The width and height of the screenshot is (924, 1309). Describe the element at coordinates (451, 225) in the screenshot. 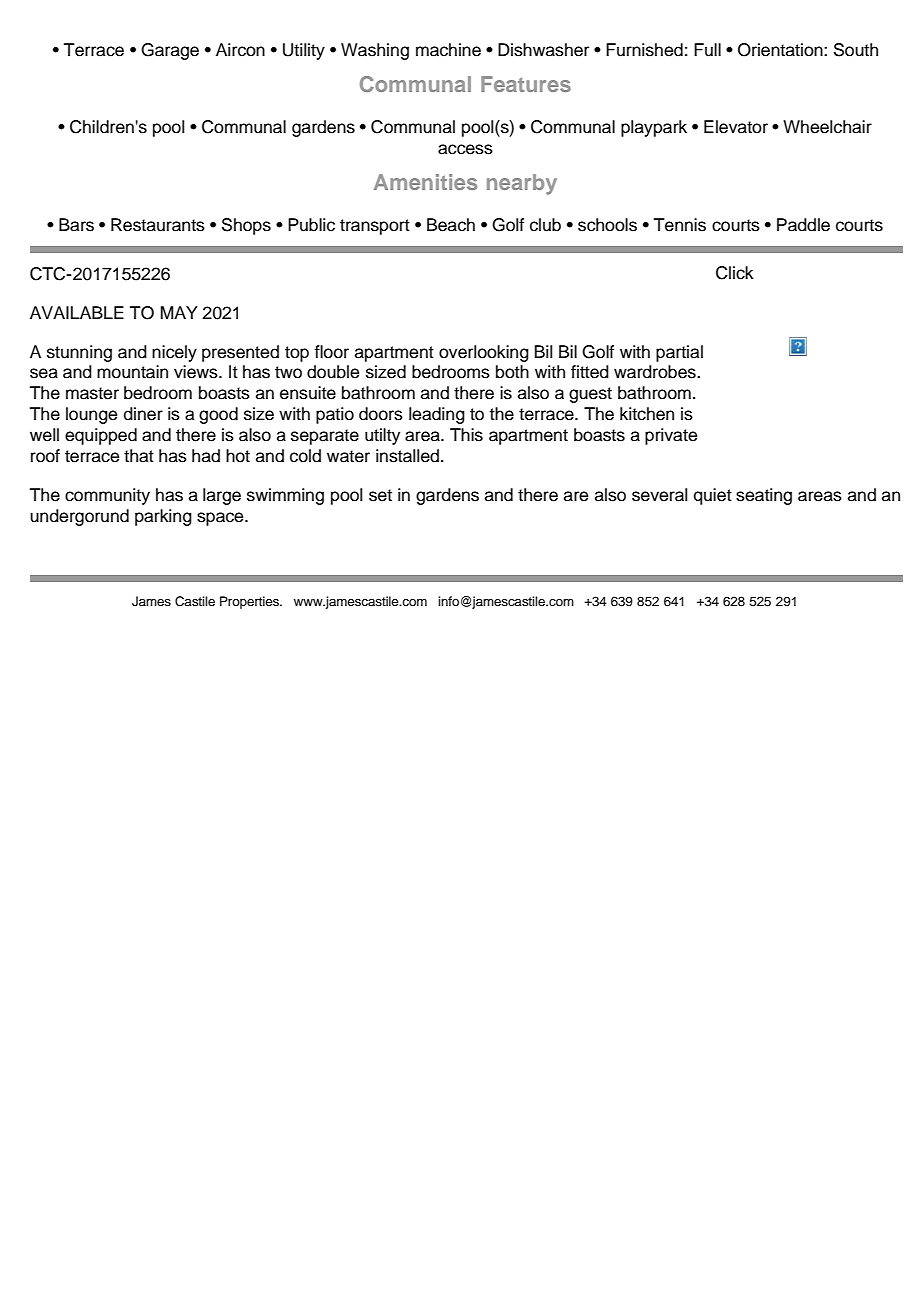

I see `Beach` at that location.
